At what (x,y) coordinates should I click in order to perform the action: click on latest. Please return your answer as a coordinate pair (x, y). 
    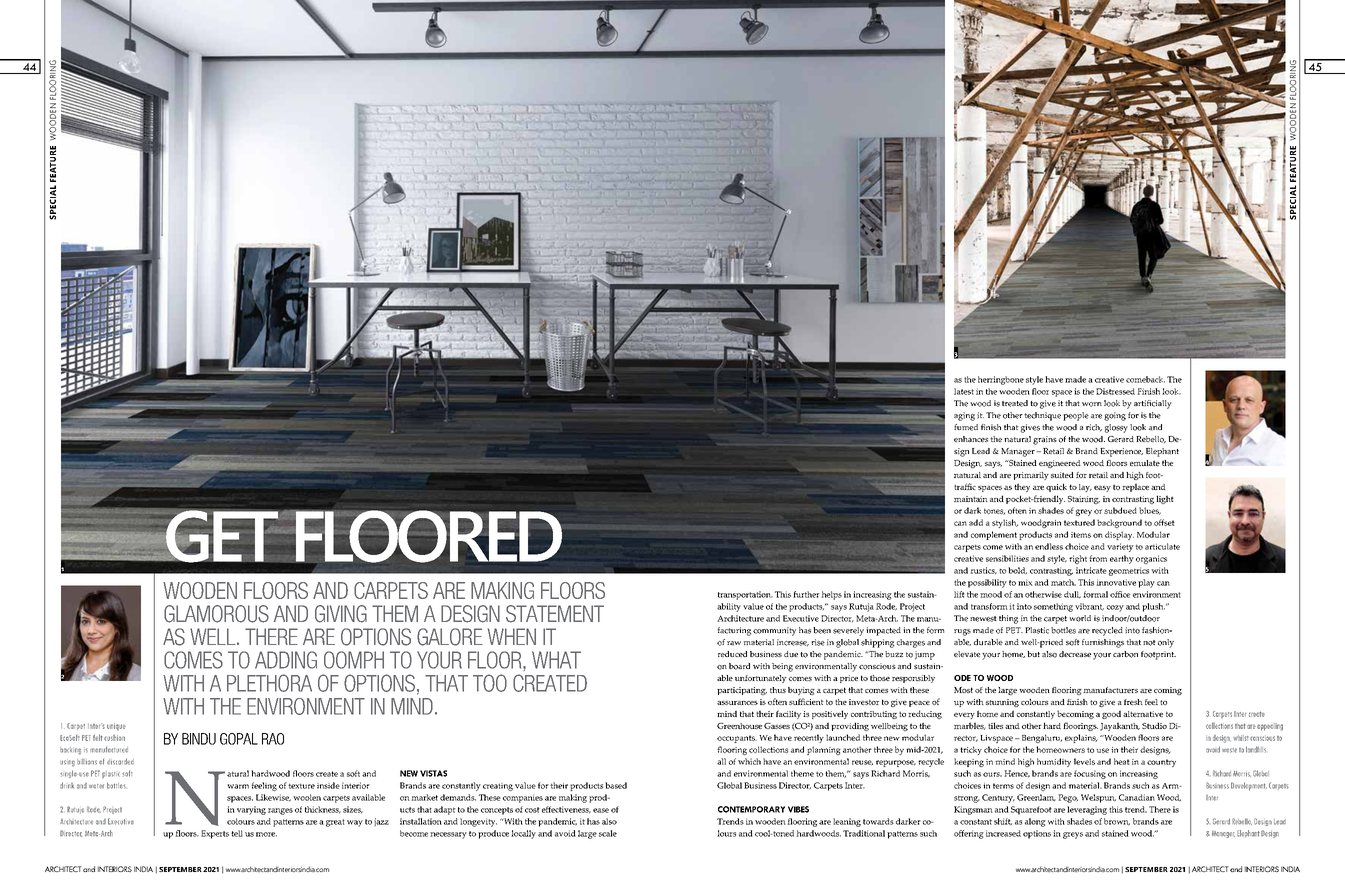
    Looking at the image, I should click on (964, 391).
